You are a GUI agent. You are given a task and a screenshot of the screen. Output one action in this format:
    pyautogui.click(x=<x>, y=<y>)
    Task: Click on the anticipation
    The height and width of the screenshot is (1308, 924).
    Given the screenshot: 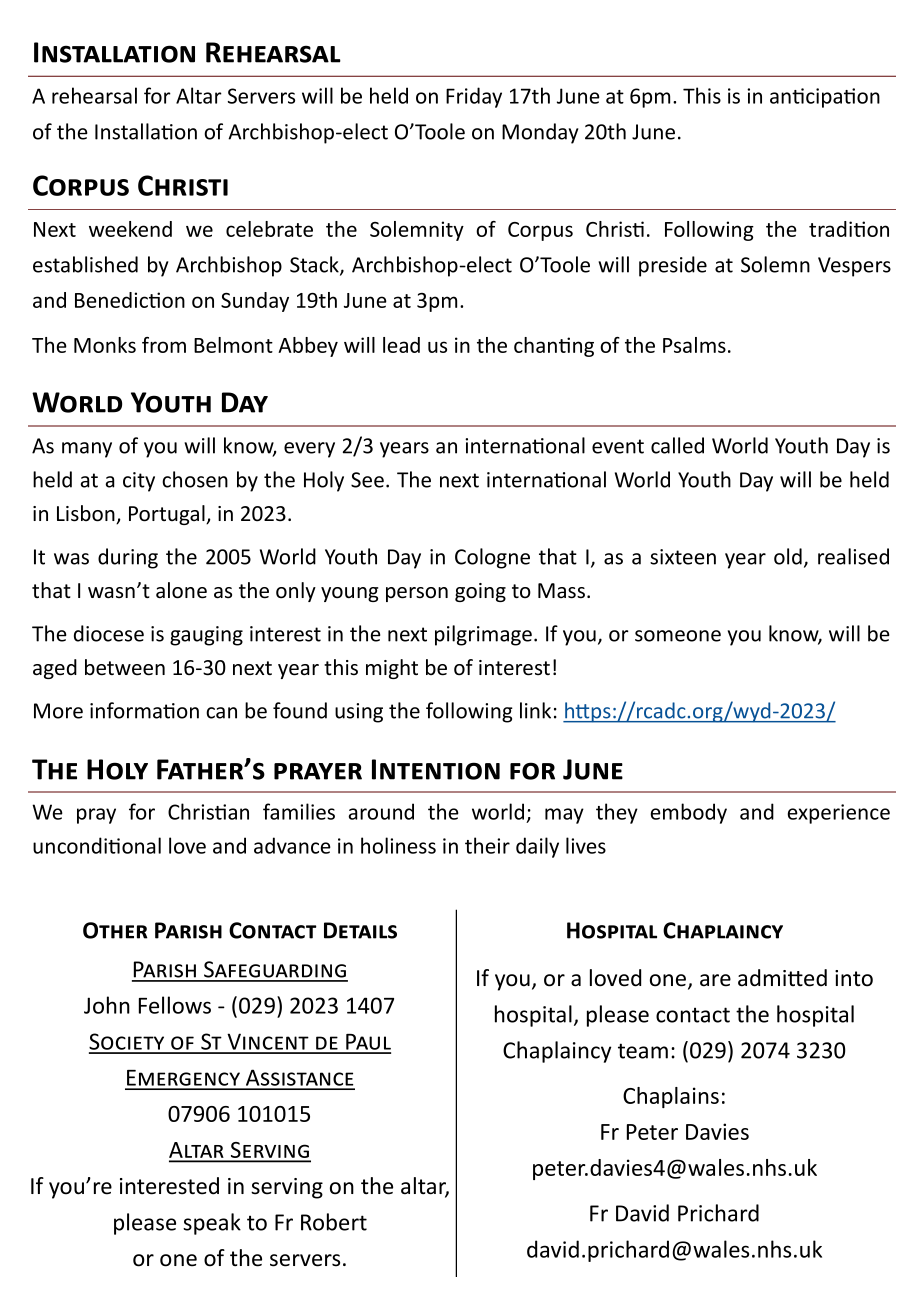 What is the action you would take?
    pyautogui.click(x=825, y=98)
